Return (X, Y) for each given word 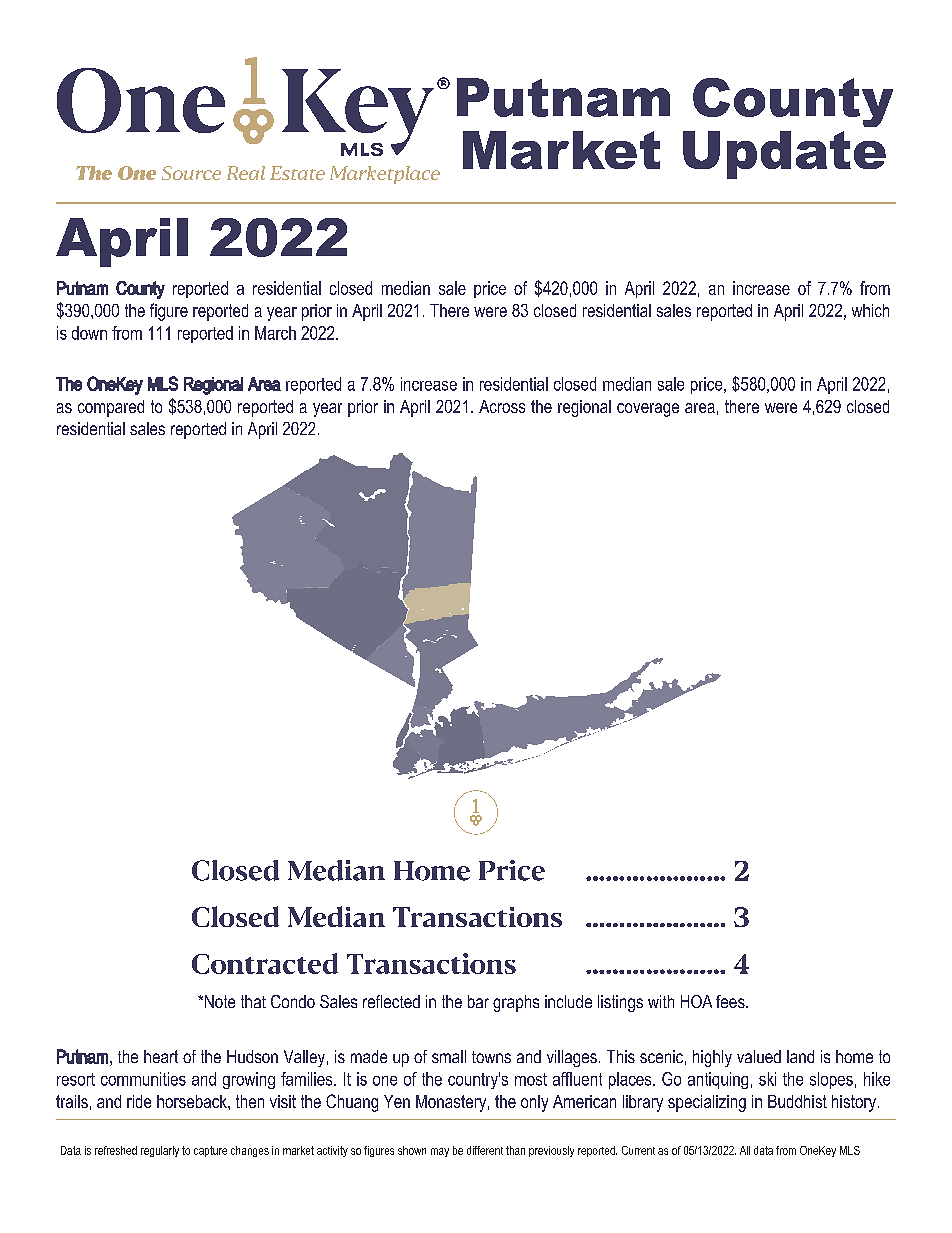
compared (111, 408)
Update (784, 155)
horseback (193, 1101)
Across (502, 406)
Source (191, 173)
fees (731, 1001)
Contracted (265, 963)
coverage (648, 410)
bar (478, 1001)
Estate (297, 173)
